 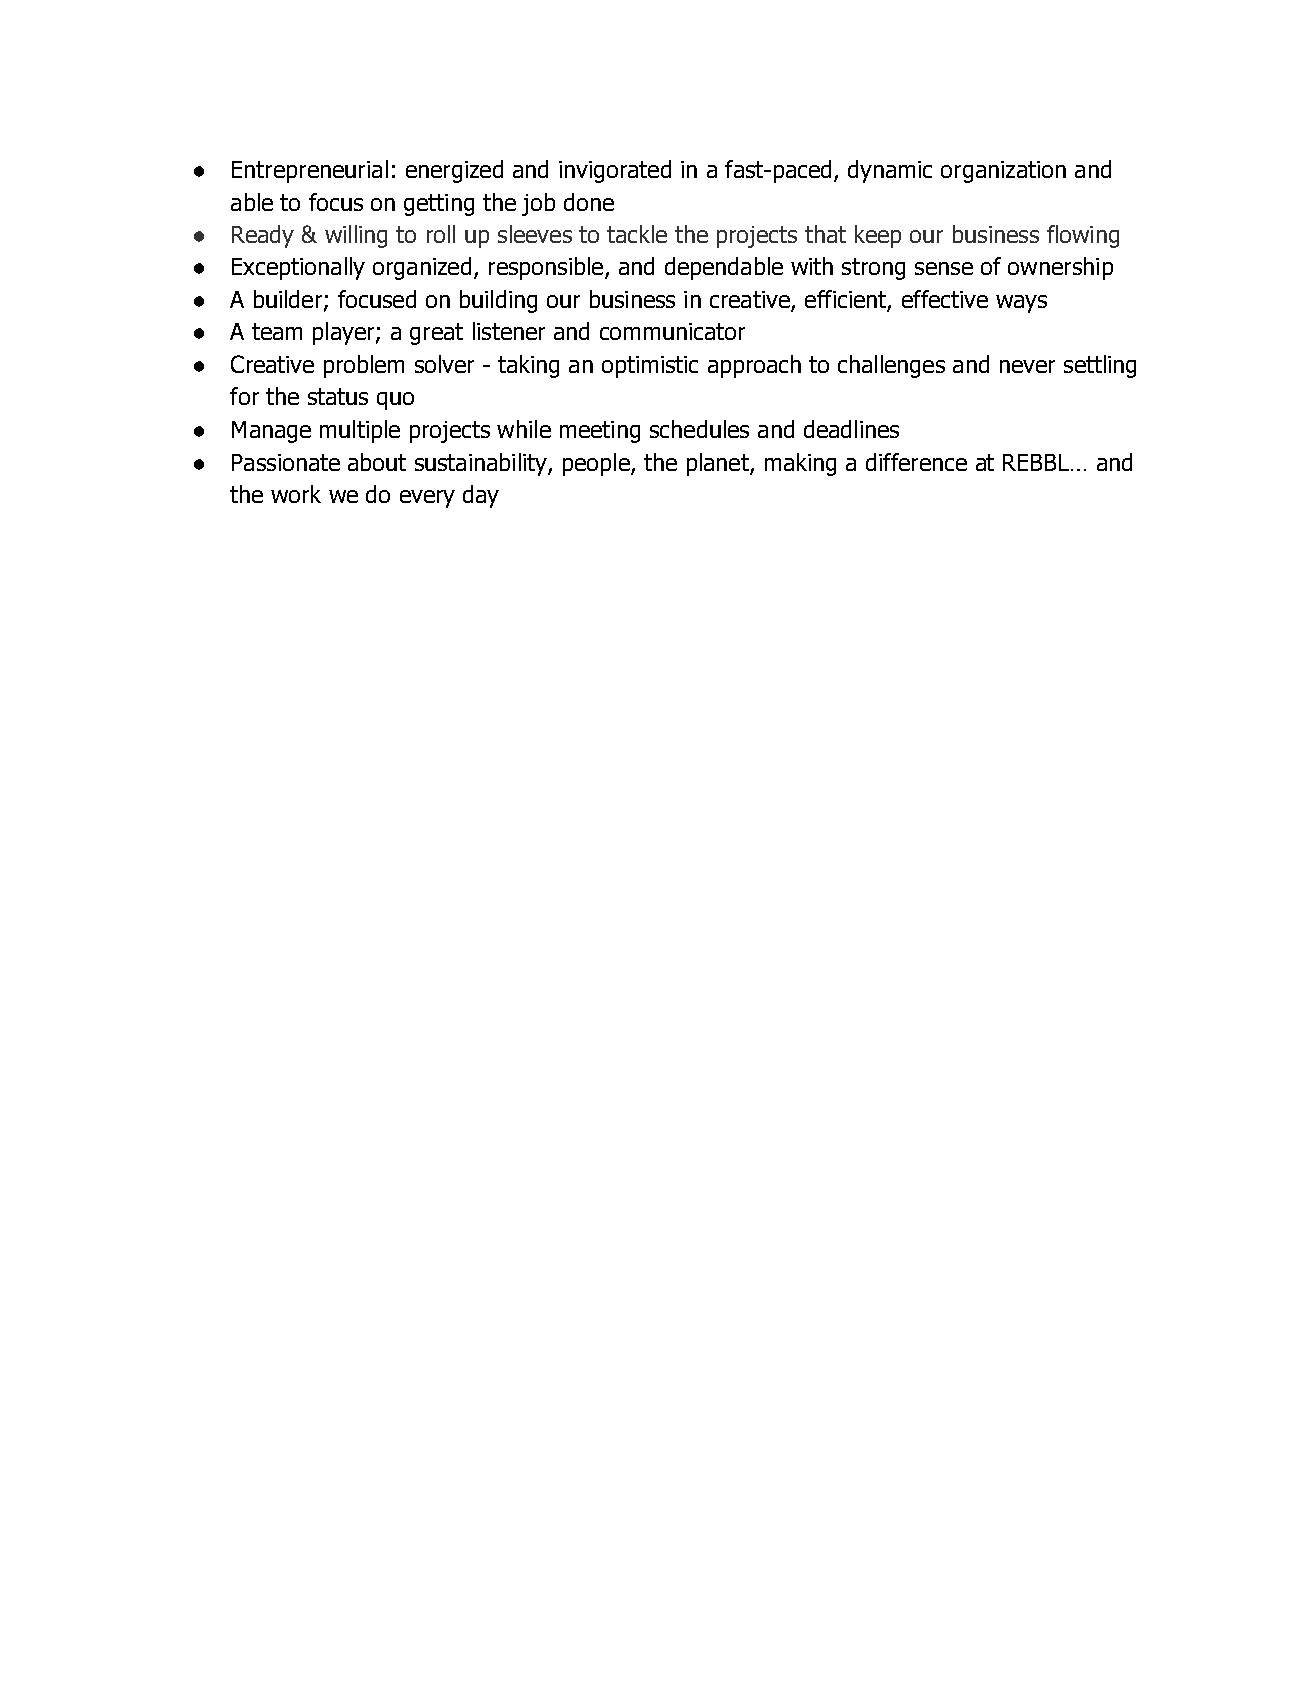 What do you see at coordinates (298, 268) in the page?
I see `Exceptionally` at bounding box center [298, 268].
